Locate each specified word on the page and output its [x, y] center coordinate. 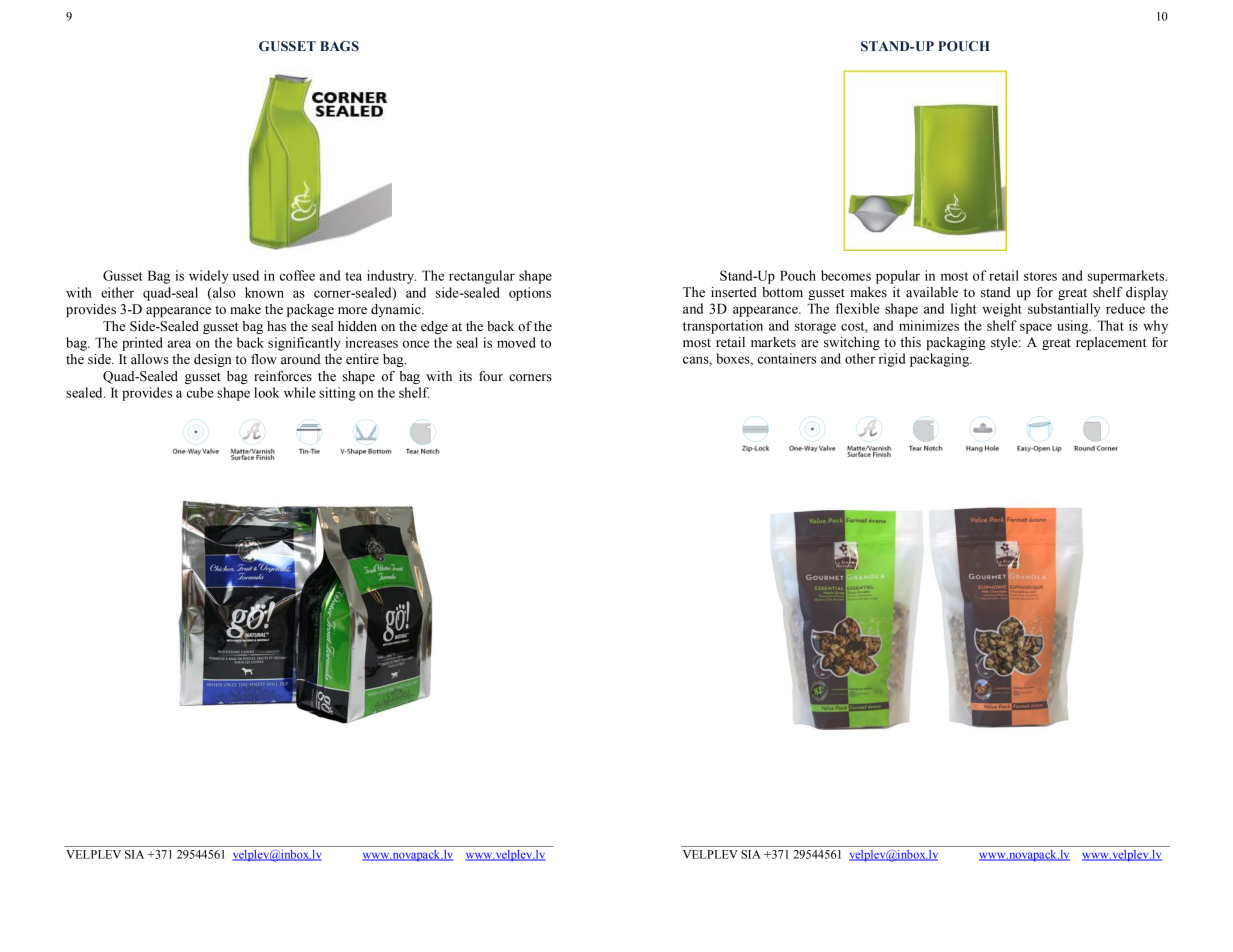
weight [1002, 310]
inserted [734, 292]
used [246, 275]
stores [1040, 276]
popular [898, 277]
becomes [846, 275]
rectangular [482, 277]
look [266, 392]
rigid [892, 360]
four [491, 376]
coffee [297, 275]
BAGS [339, 46]
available [932, 292]
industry [391, 277]
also [223, 292]
